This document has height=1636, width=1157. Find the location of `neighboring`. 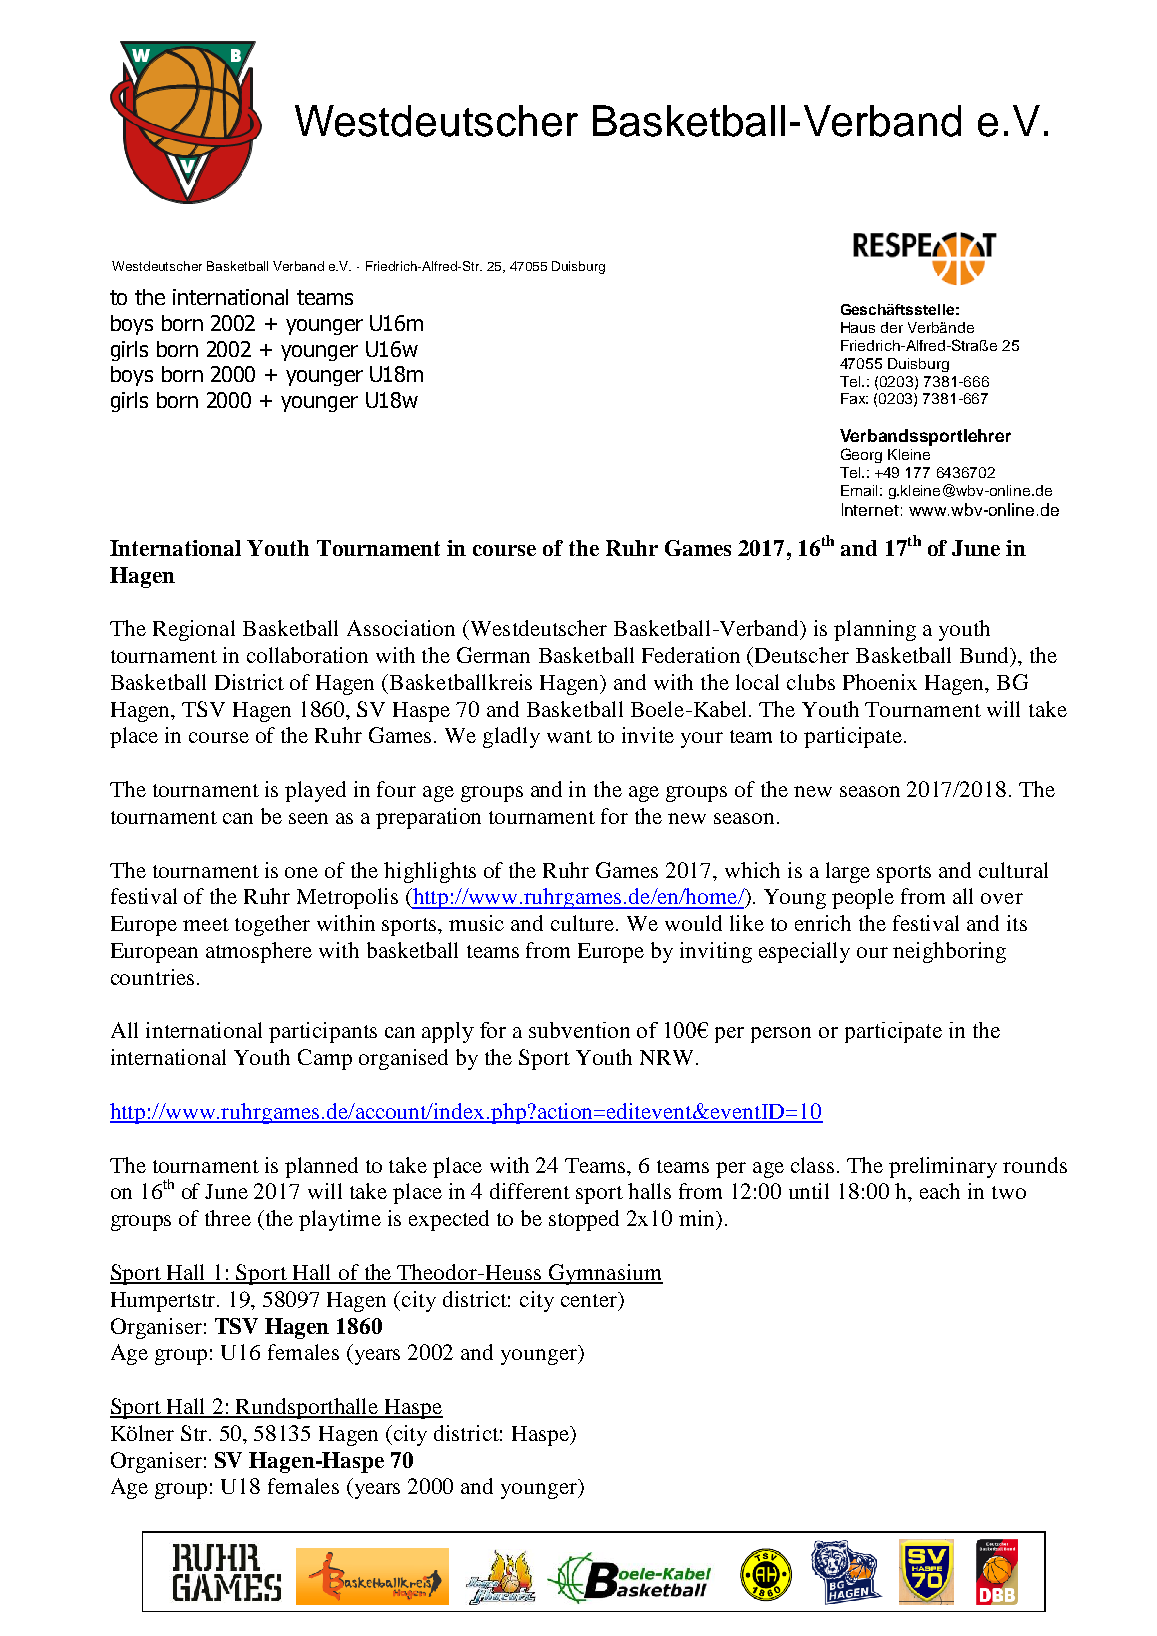

neighboring is located at coordinates (949, 952).
